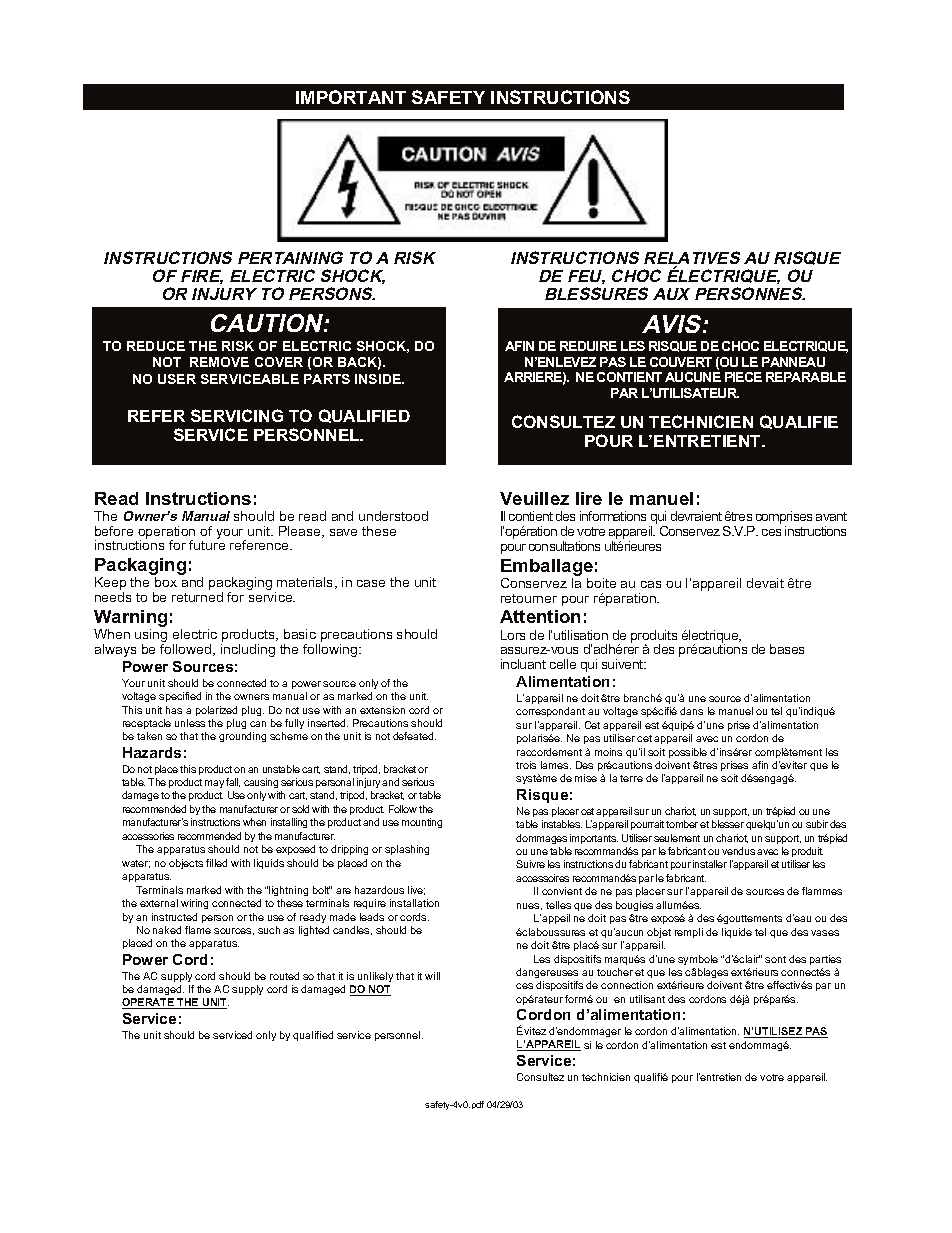 This document has height=1233, width=952. I want to click on REMOVE, so click(219, 362).
